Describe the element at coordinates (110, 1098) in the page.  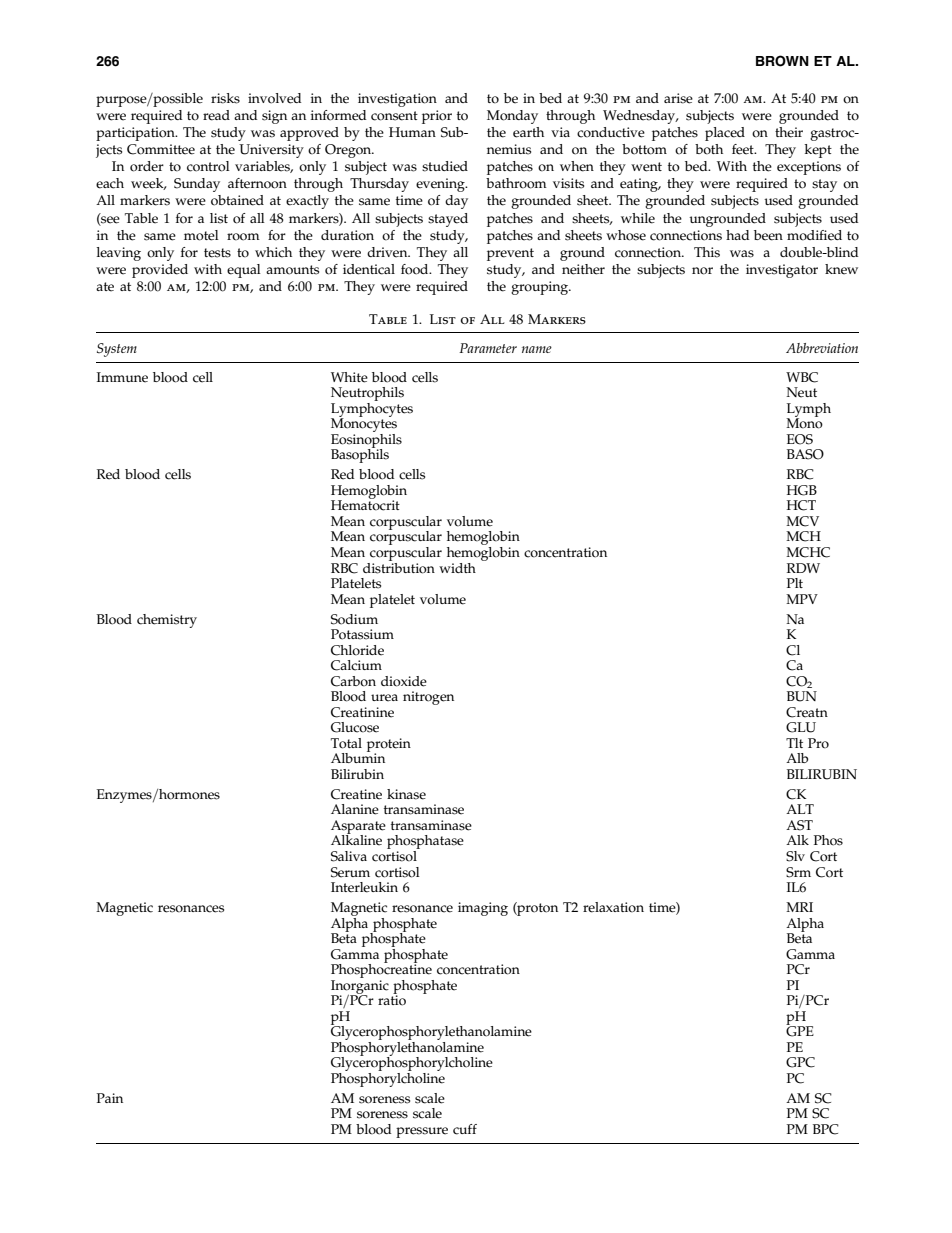
I see `Pain` at that location.
